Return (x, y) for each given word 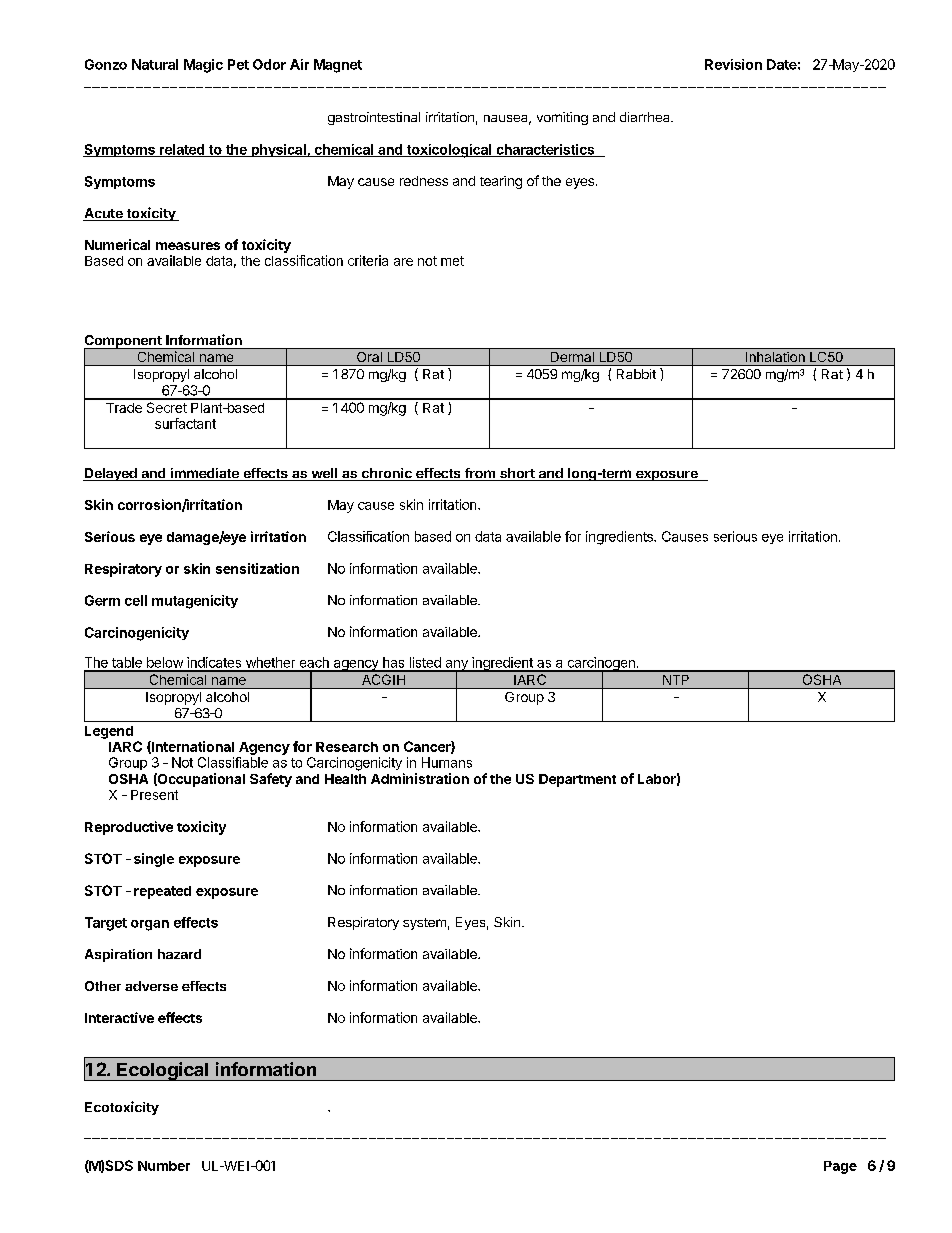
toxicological (449, 151)
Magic (203, 66)
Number (164, 1166)
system (424, 924)
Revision (733, 64)
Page (840, 1167)
